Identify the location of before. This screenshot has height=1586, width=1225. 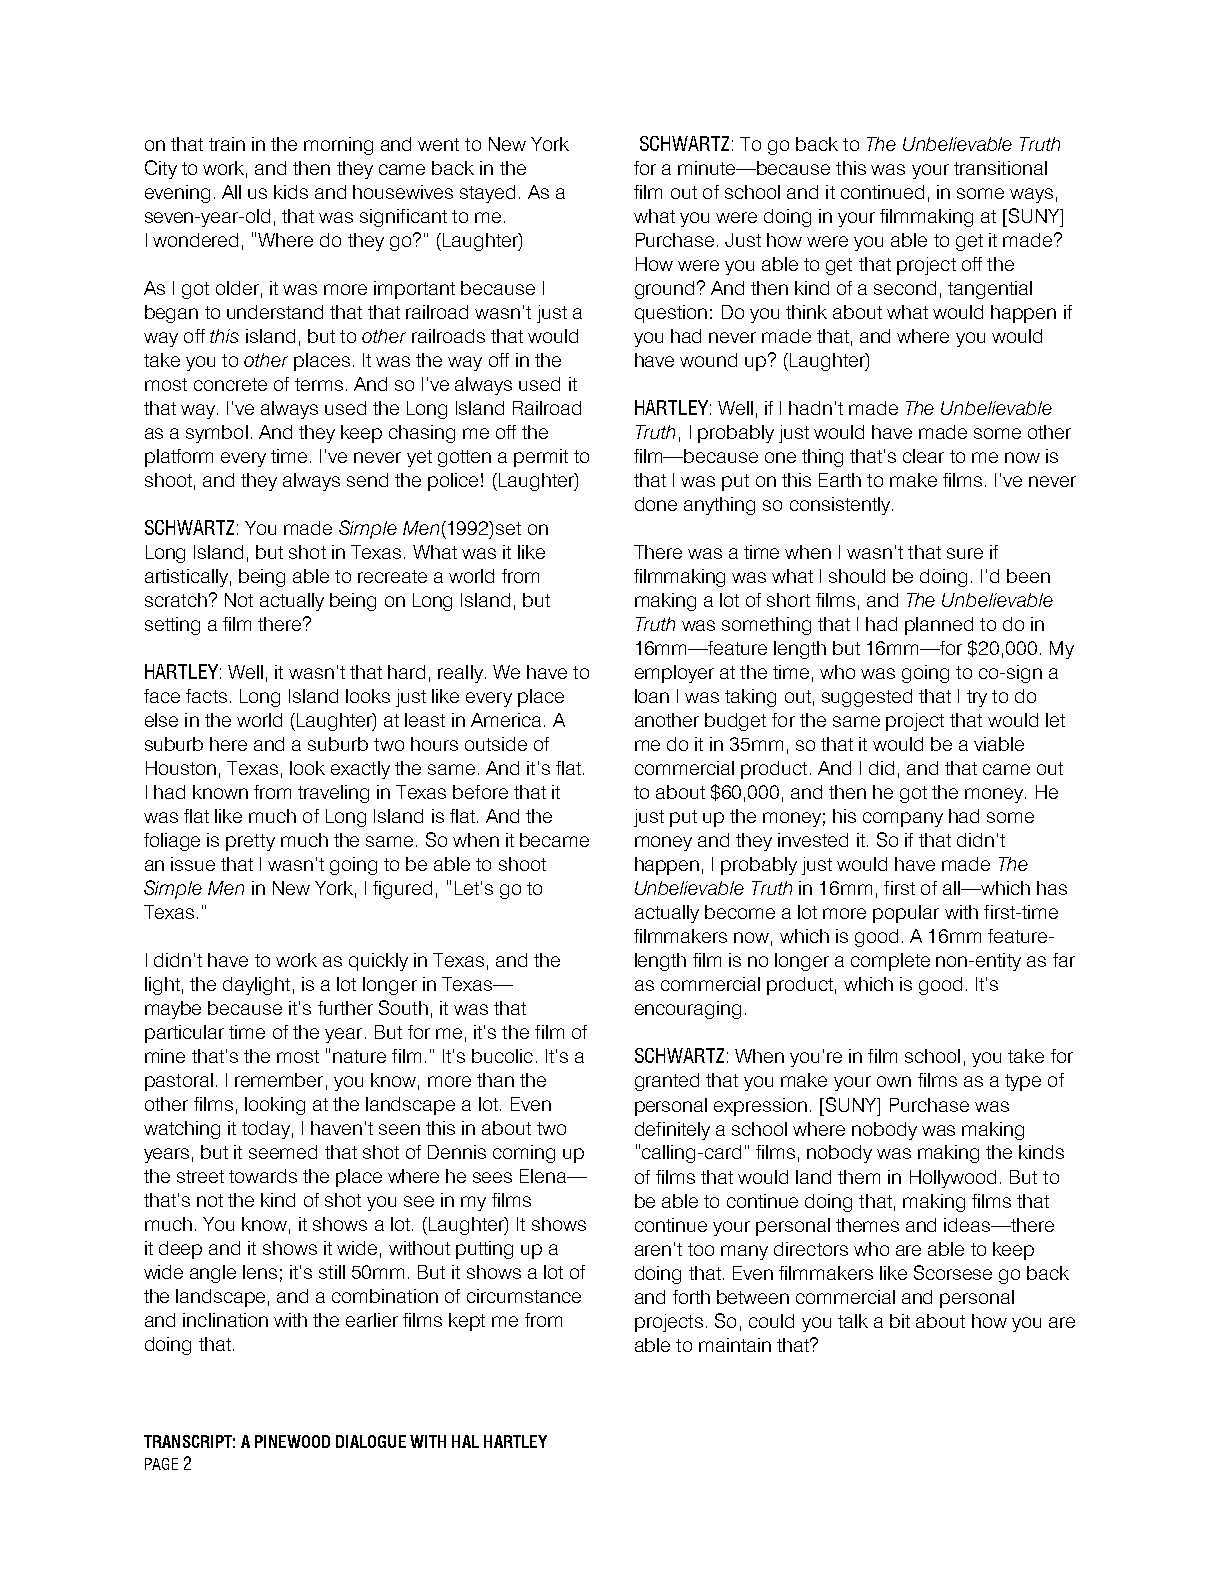
(480, 792).
